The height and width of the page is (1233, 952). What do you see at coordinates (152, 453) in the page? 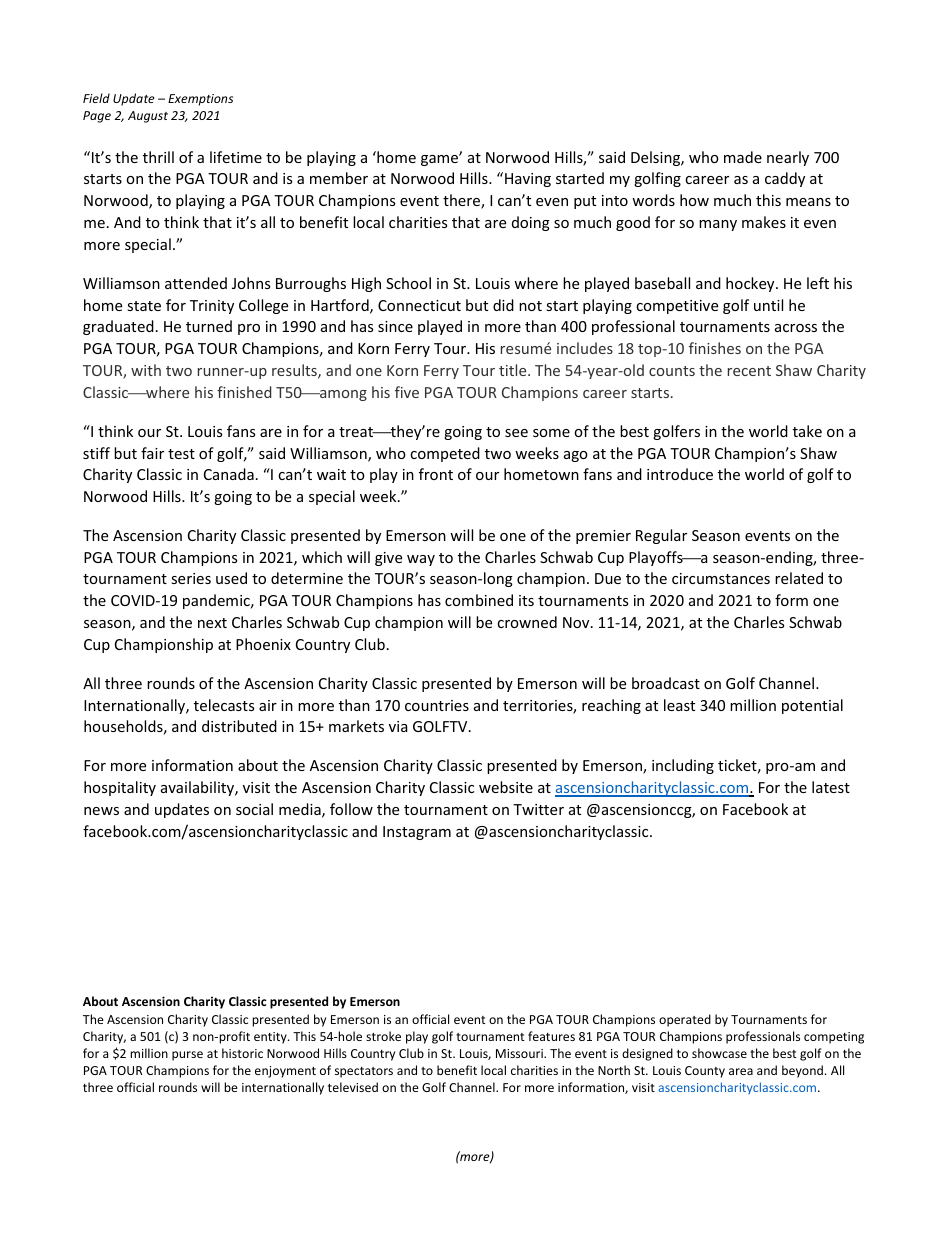
I see `fair` at bounding box center [152, 453].
